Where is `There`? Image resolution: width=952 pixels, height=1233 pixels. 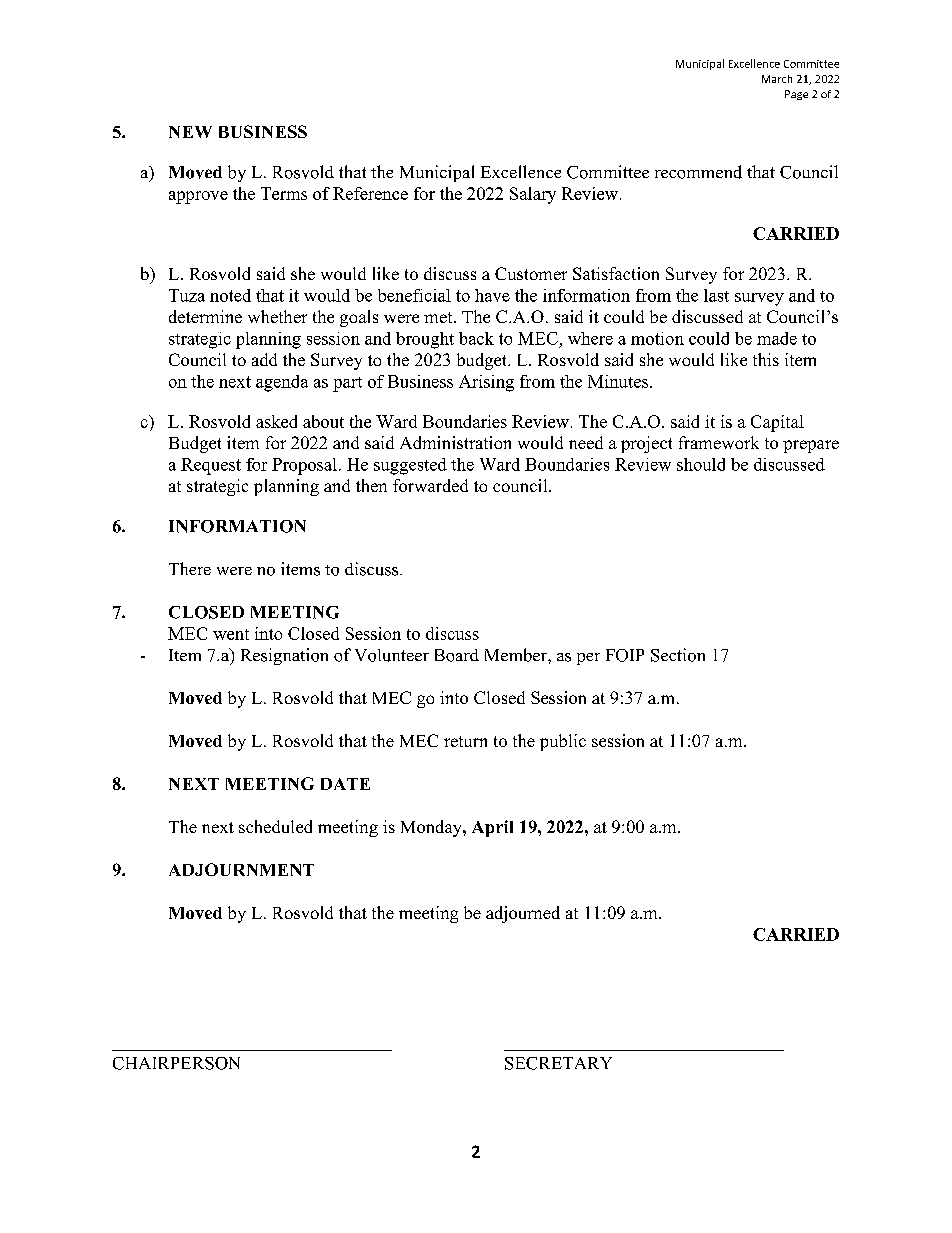 There is located at coordinates (190, 568).
